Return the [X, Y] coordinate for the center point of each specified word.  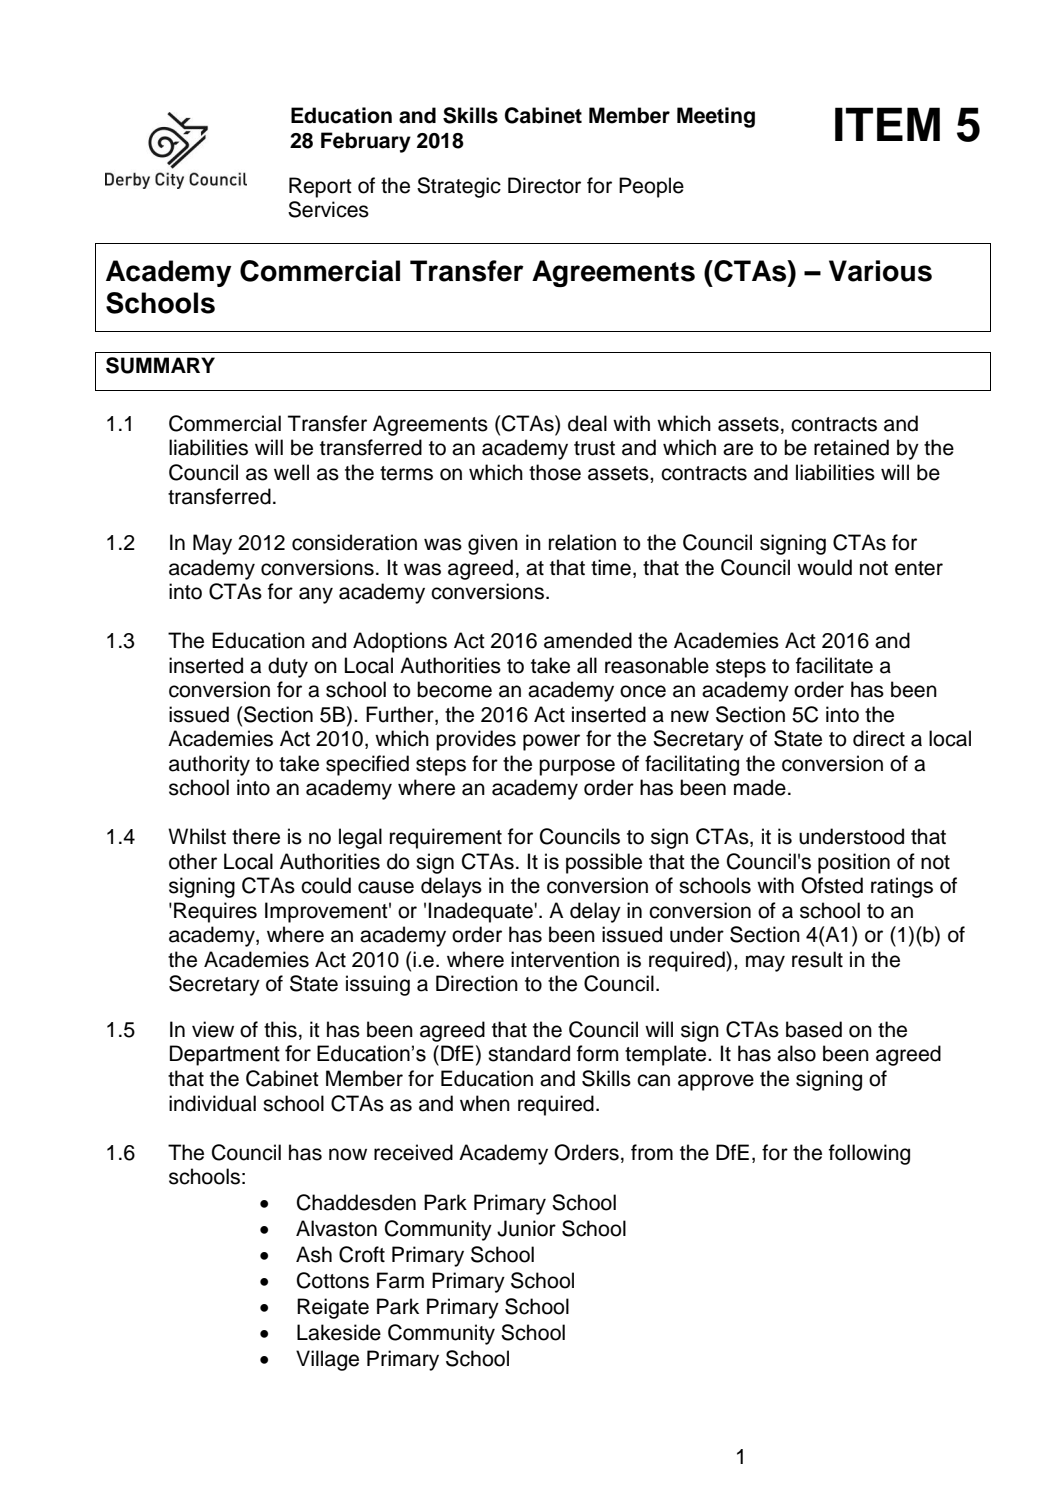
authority [209, 765]
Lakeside [339, 1332]
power [551, 742]
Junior [526, 1228]
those [555, 472]
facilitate [834, 665]
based [814, 1029]
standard [529, 1053]
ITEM [887, 124]
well [291, 472]
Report [320, 187]
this [280, 1029]
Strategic [459, 187]
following [869, 1154]
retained [851, 447]
